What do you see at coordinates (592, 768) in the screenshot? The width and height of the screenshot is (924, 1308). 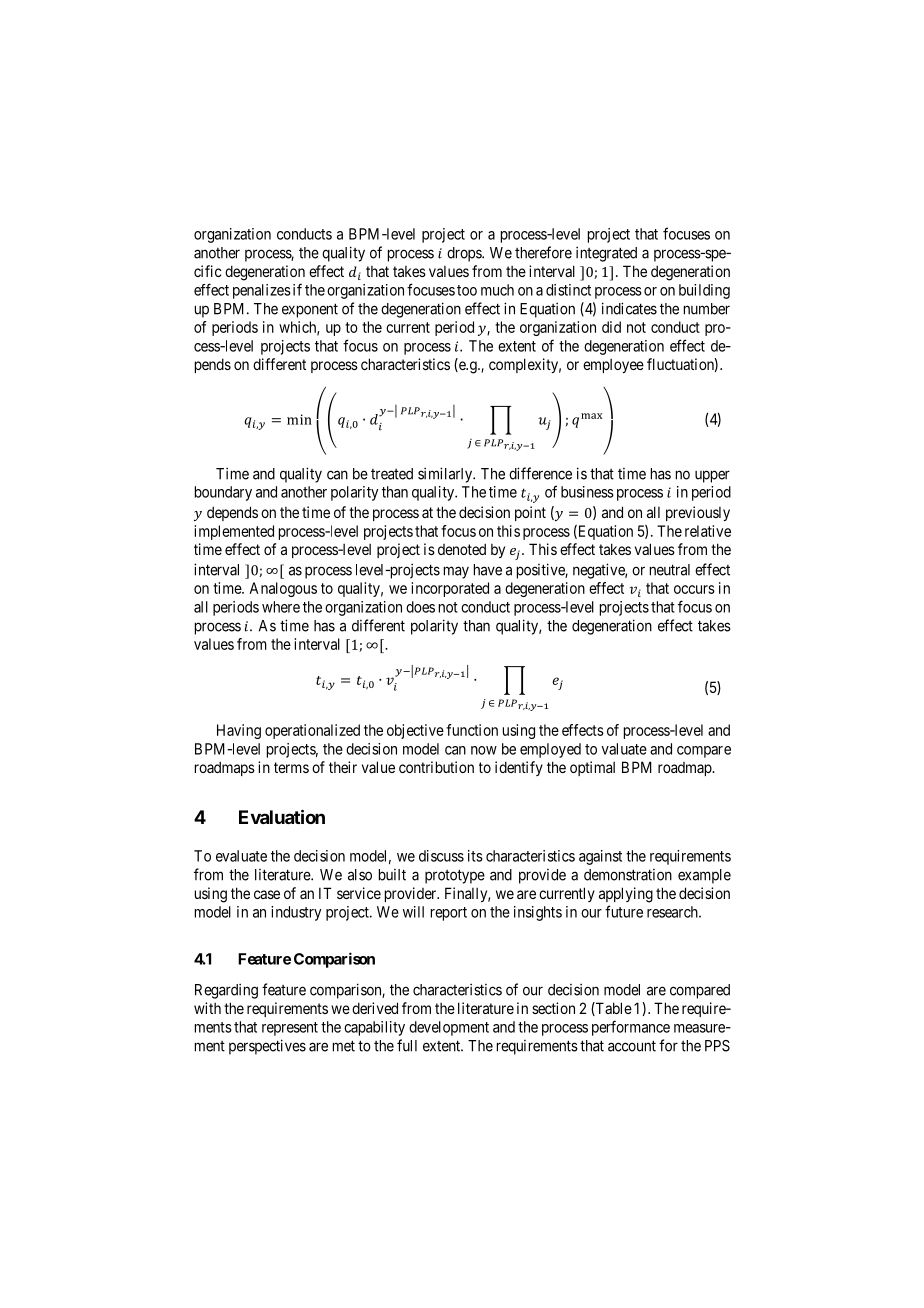 I see `optimal` at bounding box center [592, 768].
